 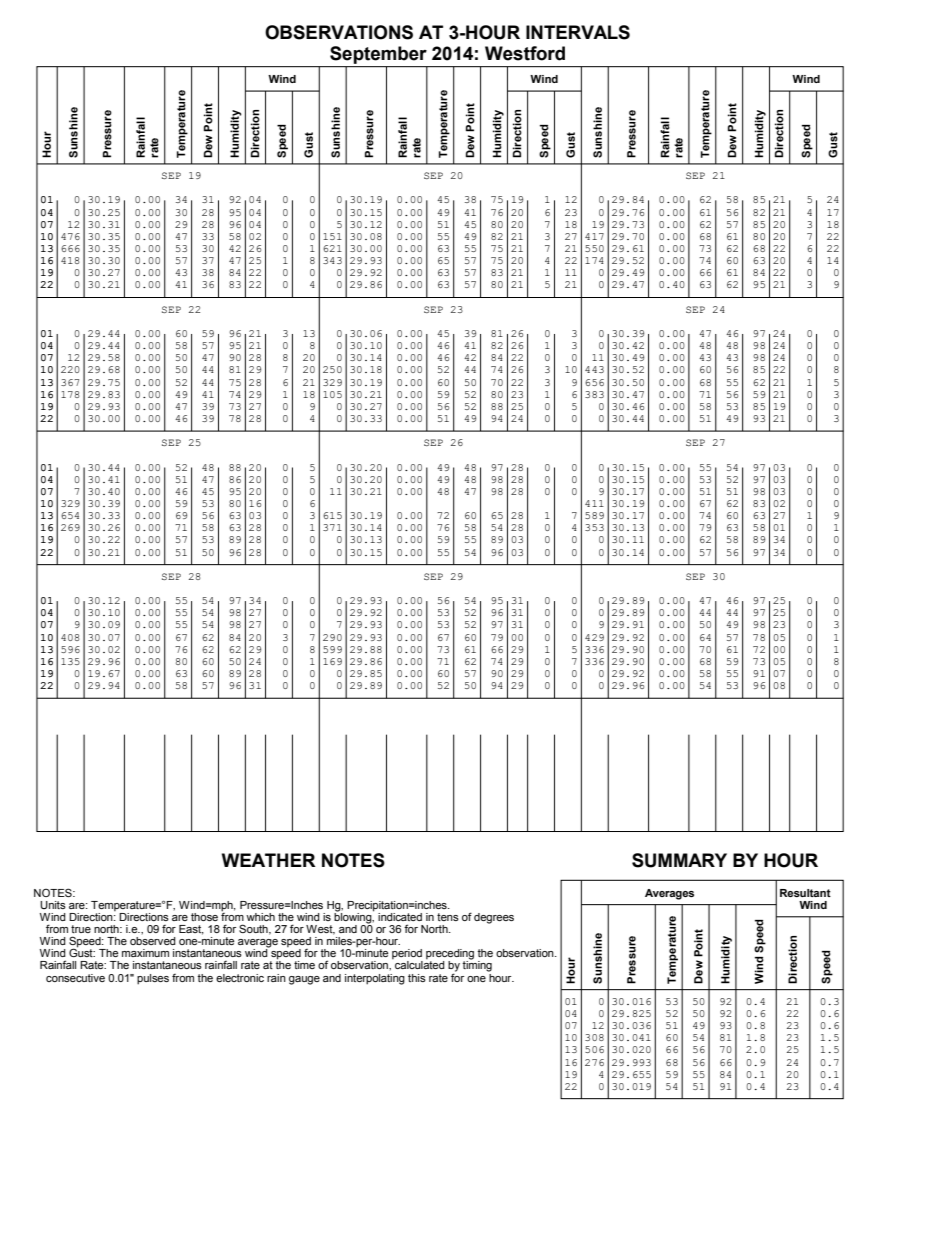 I want to click on maximum, so click(x=145, y=953).
